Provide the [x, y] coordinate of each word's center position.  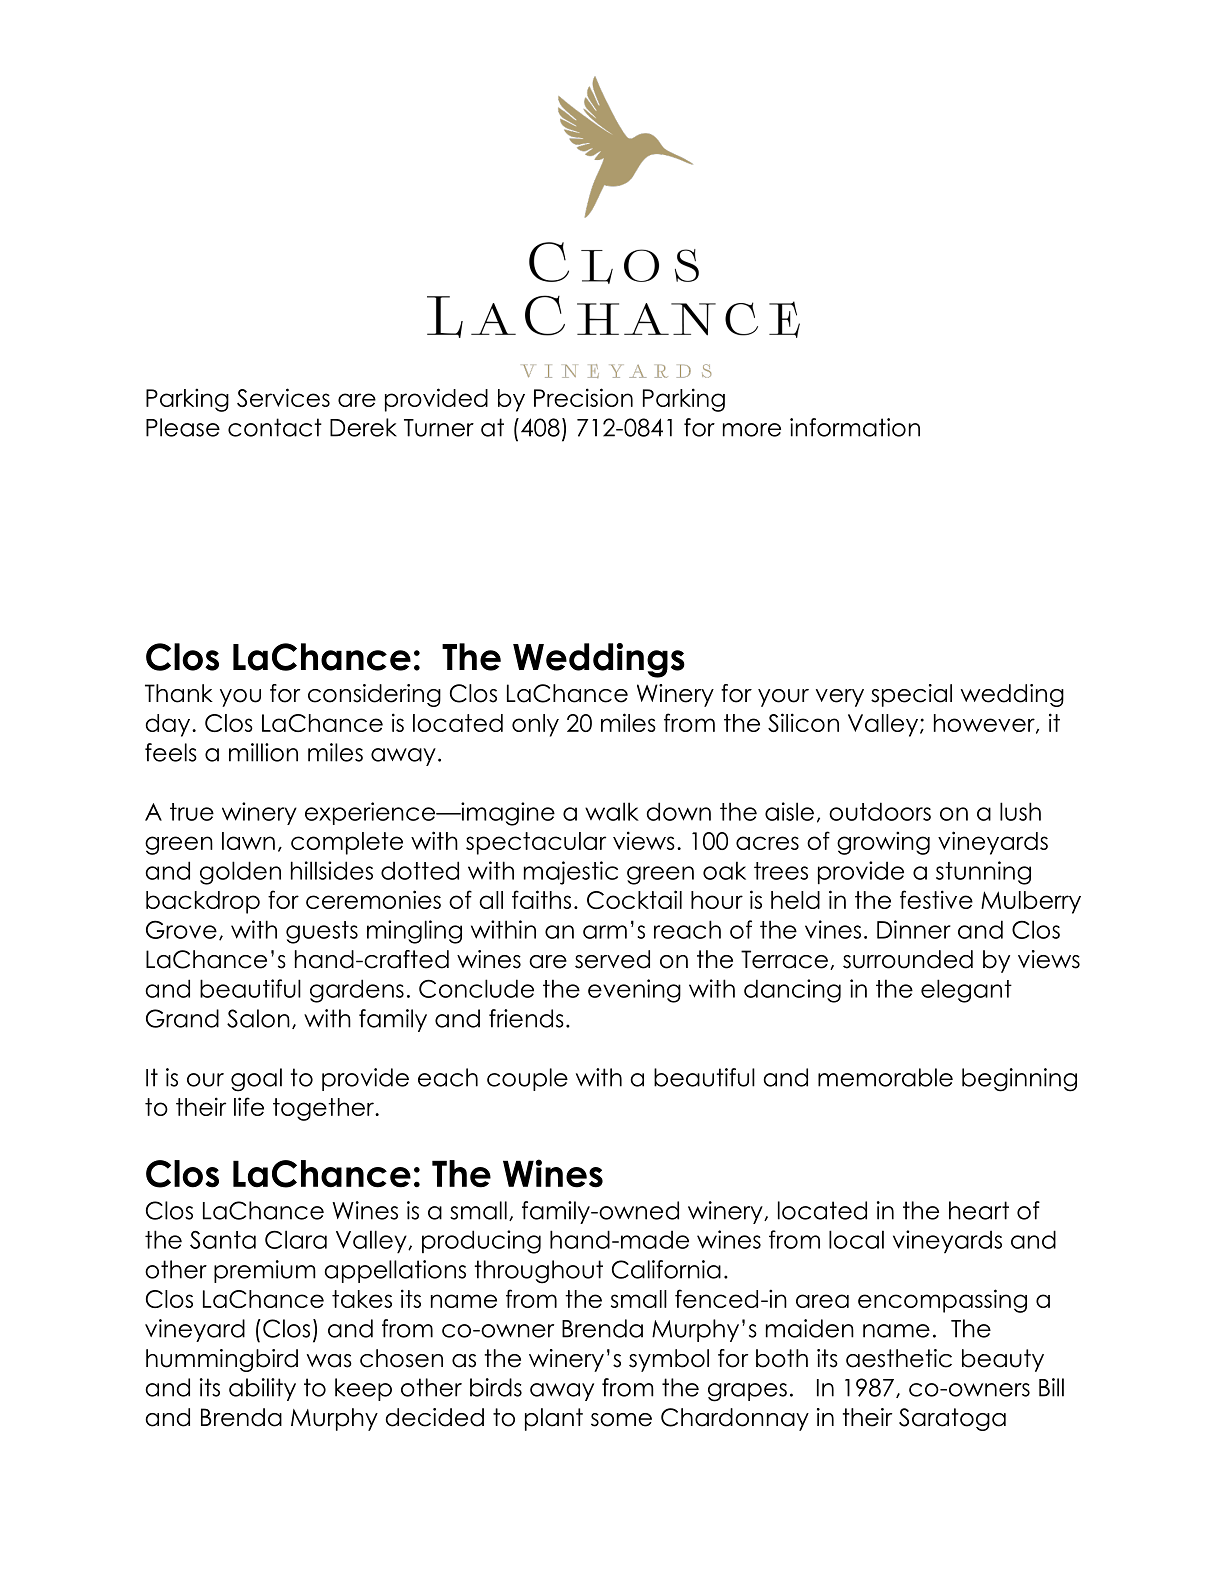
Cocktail [634, 899]
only [535, 725]
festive [936, 899]
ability [262, 1389]
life [249, 1106]
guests [322, 932]
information [855, 427]
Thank [179, 693]
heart [979, 1210]
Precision [583, 397]
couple [527, 1079]
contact [275, 427]
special [911, 695]
